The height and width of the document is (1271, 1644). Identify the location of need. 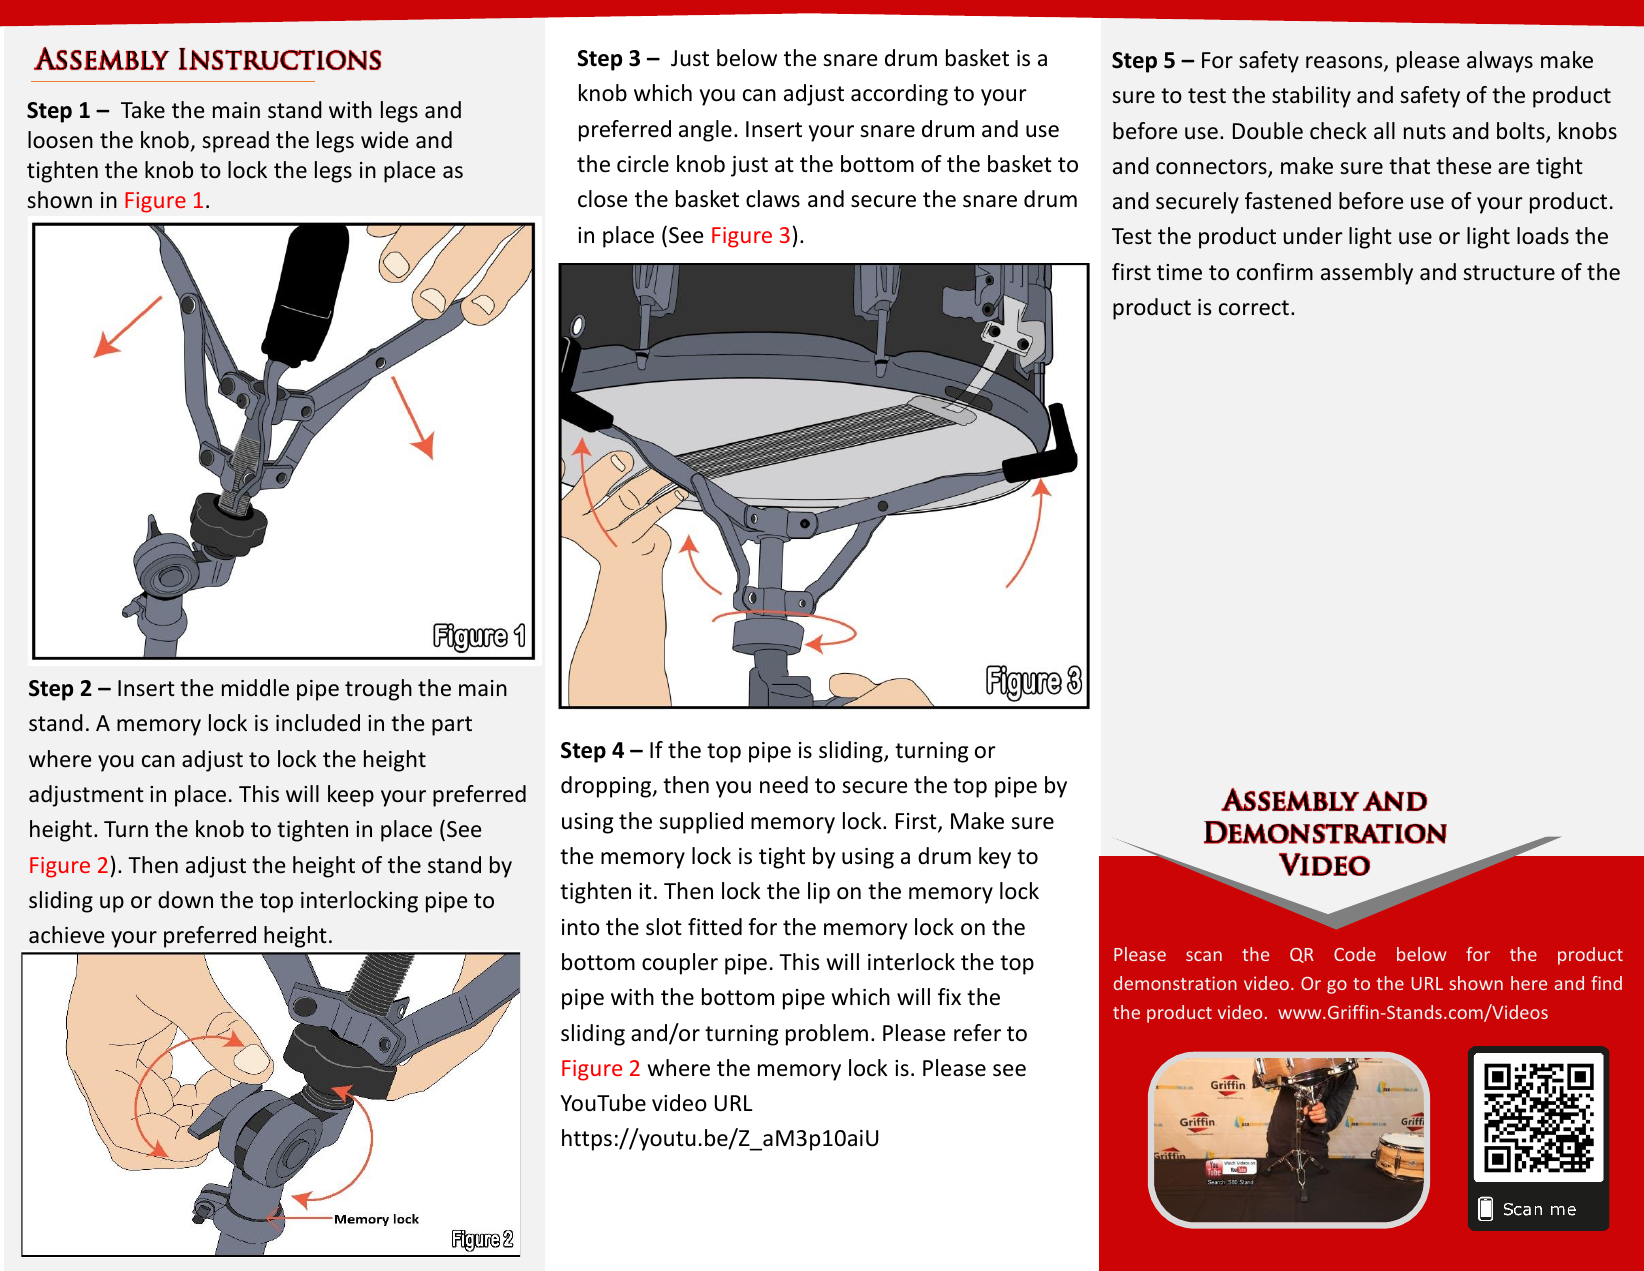
(784, 785).
